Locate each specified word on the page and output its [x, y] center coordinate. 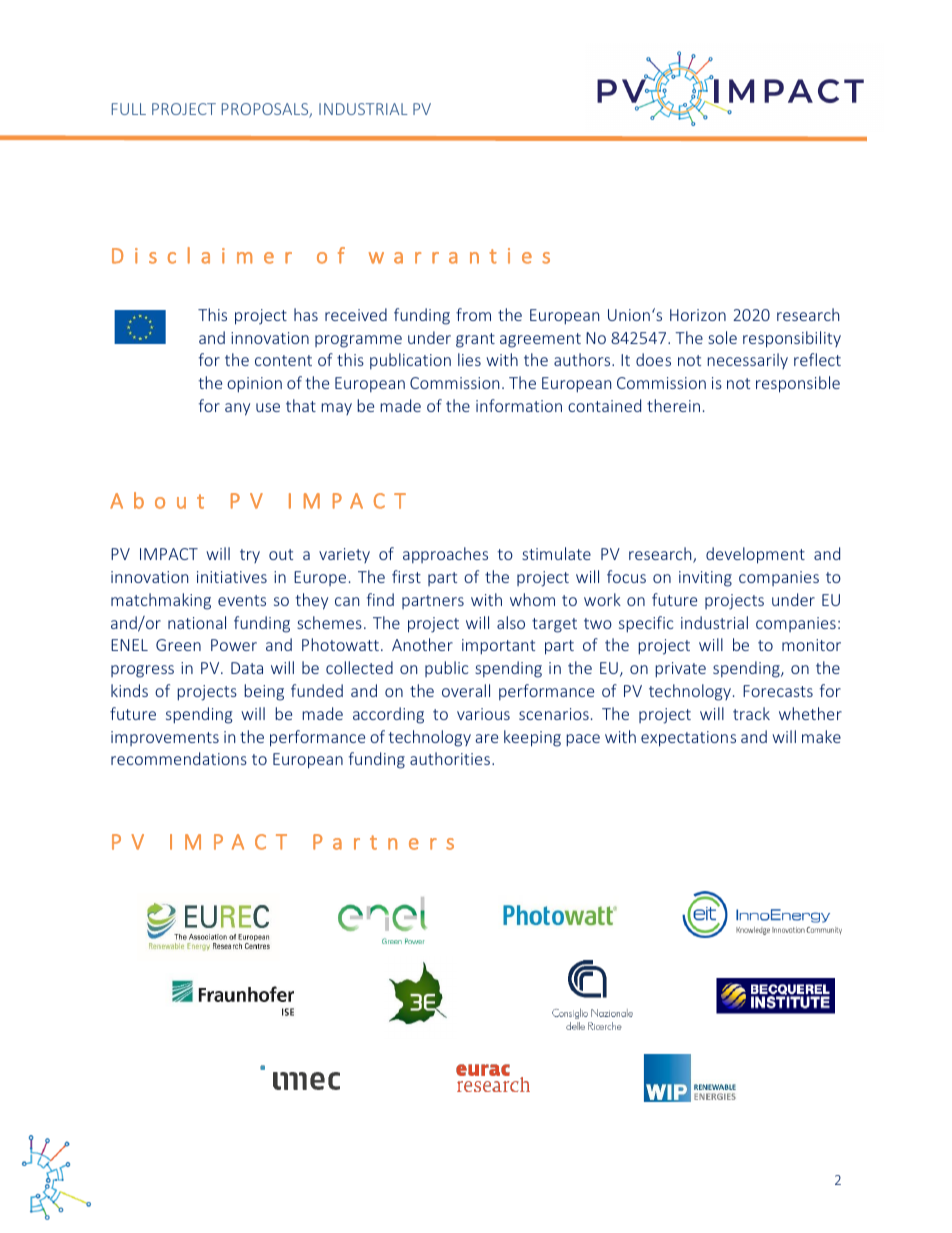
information [519, 405]
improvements [165, 738]
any [237, 409]
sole [722, 337]
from [473, 314]
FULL [129, 109]
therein [673, 405]
